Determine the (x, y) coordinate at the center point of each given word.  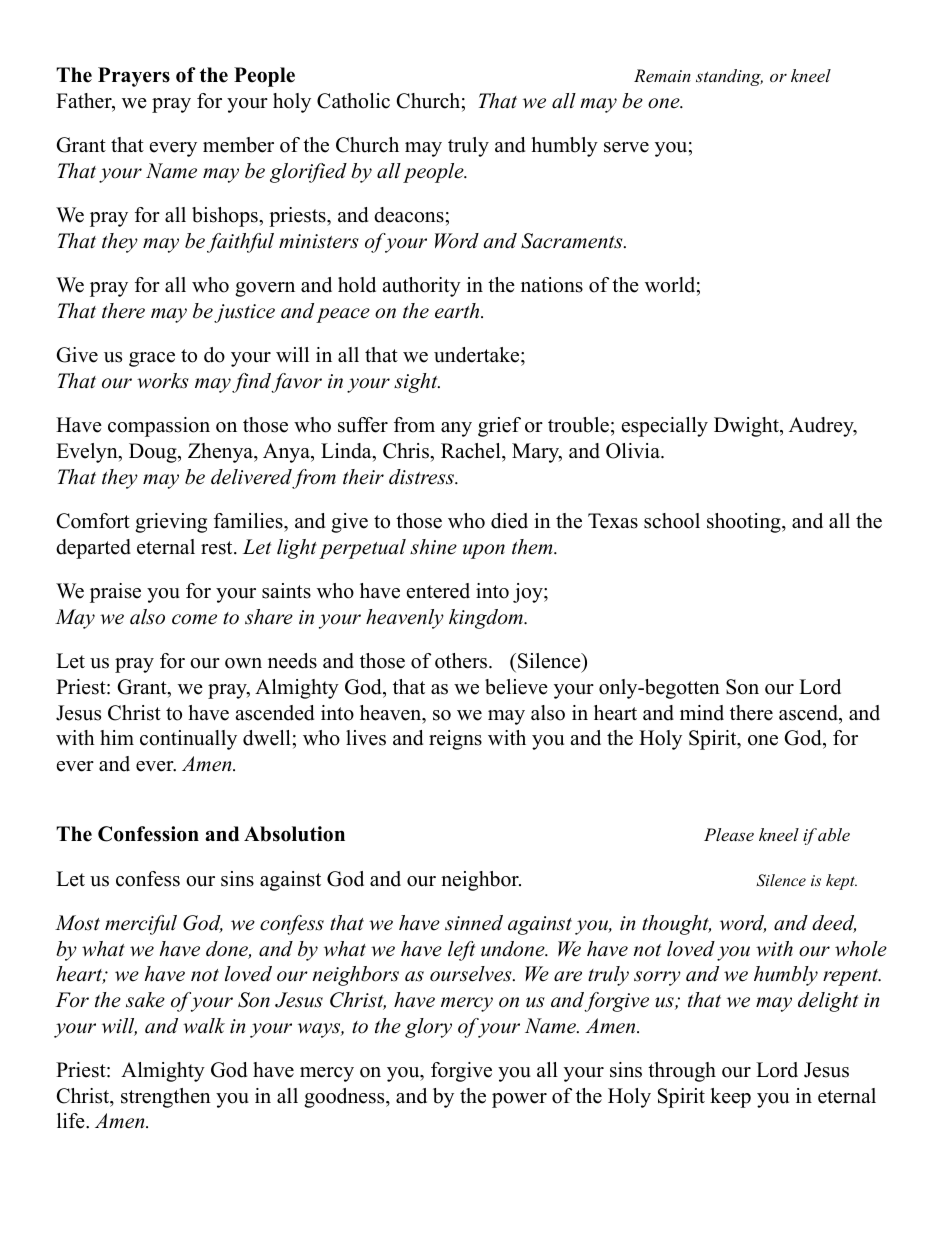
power (519, 1100)
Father (85, 102)
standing (729, 77)
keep (730, 1098)
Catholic (353, 101)
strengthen (166, 1098)
